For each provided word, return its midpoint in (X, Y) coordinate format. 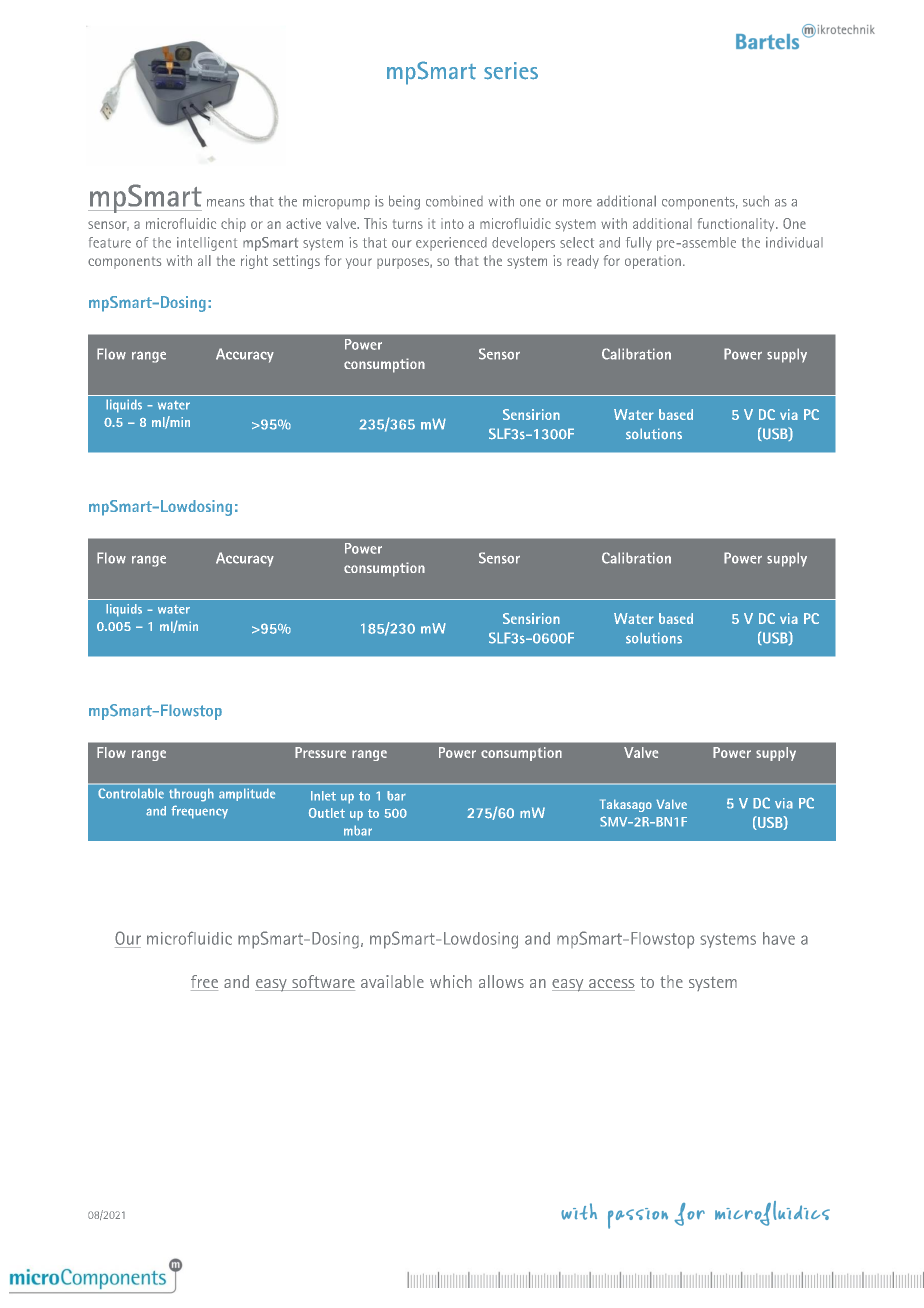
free (204, 983)
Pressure (320, 752)
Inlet (323, 796)
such (756, 201)
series (511, 71)
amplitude (247, 794)
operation (653, 262)
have (779, 938)
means (226, 203)
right (254, 262)
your (359, 263)
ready (583, 262)
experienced (451, 244)
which (451, 981)
